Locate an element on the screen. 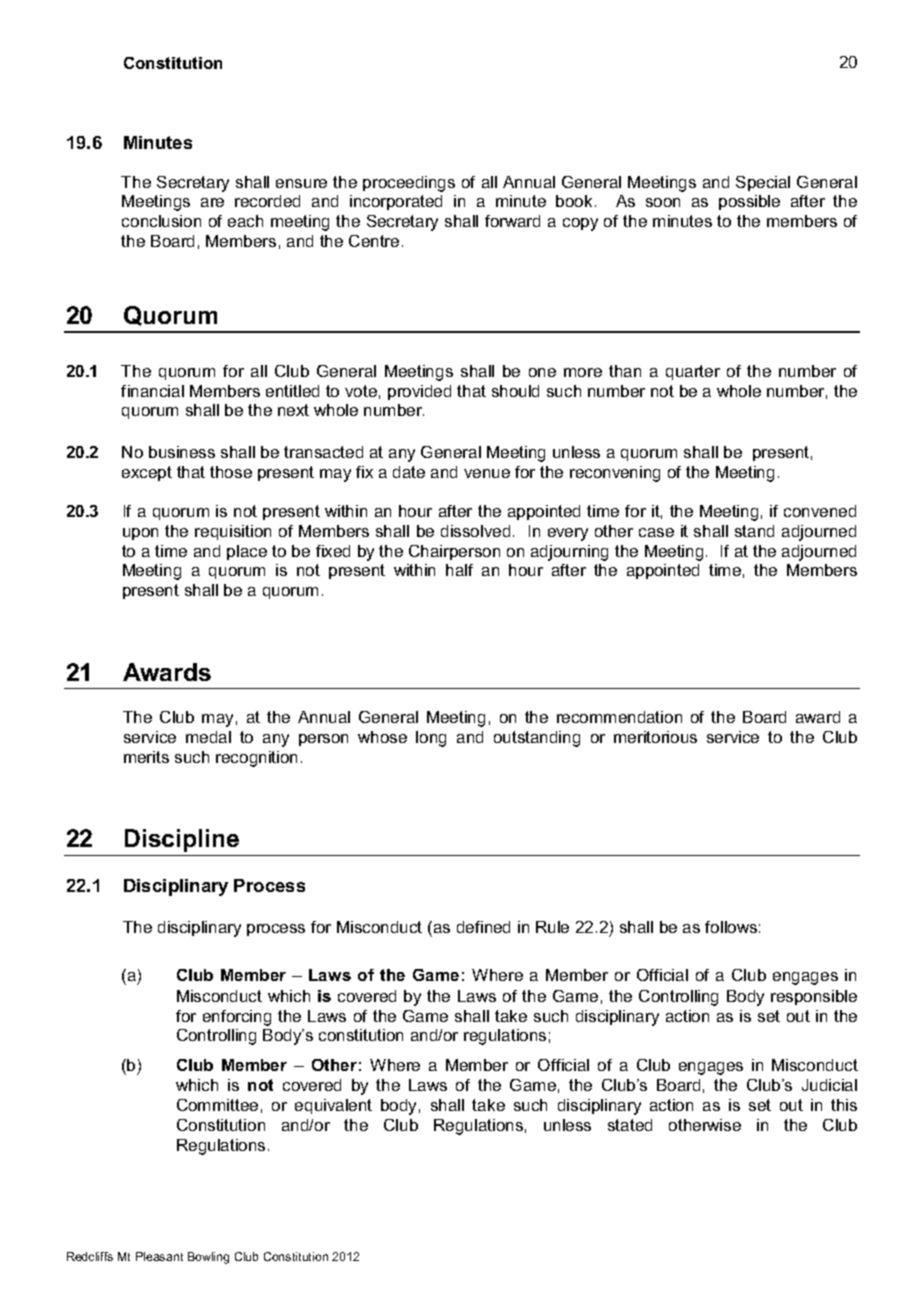 The width and height of the screenshot is (924, 1308). convened is located at coordinates (820, 511).
